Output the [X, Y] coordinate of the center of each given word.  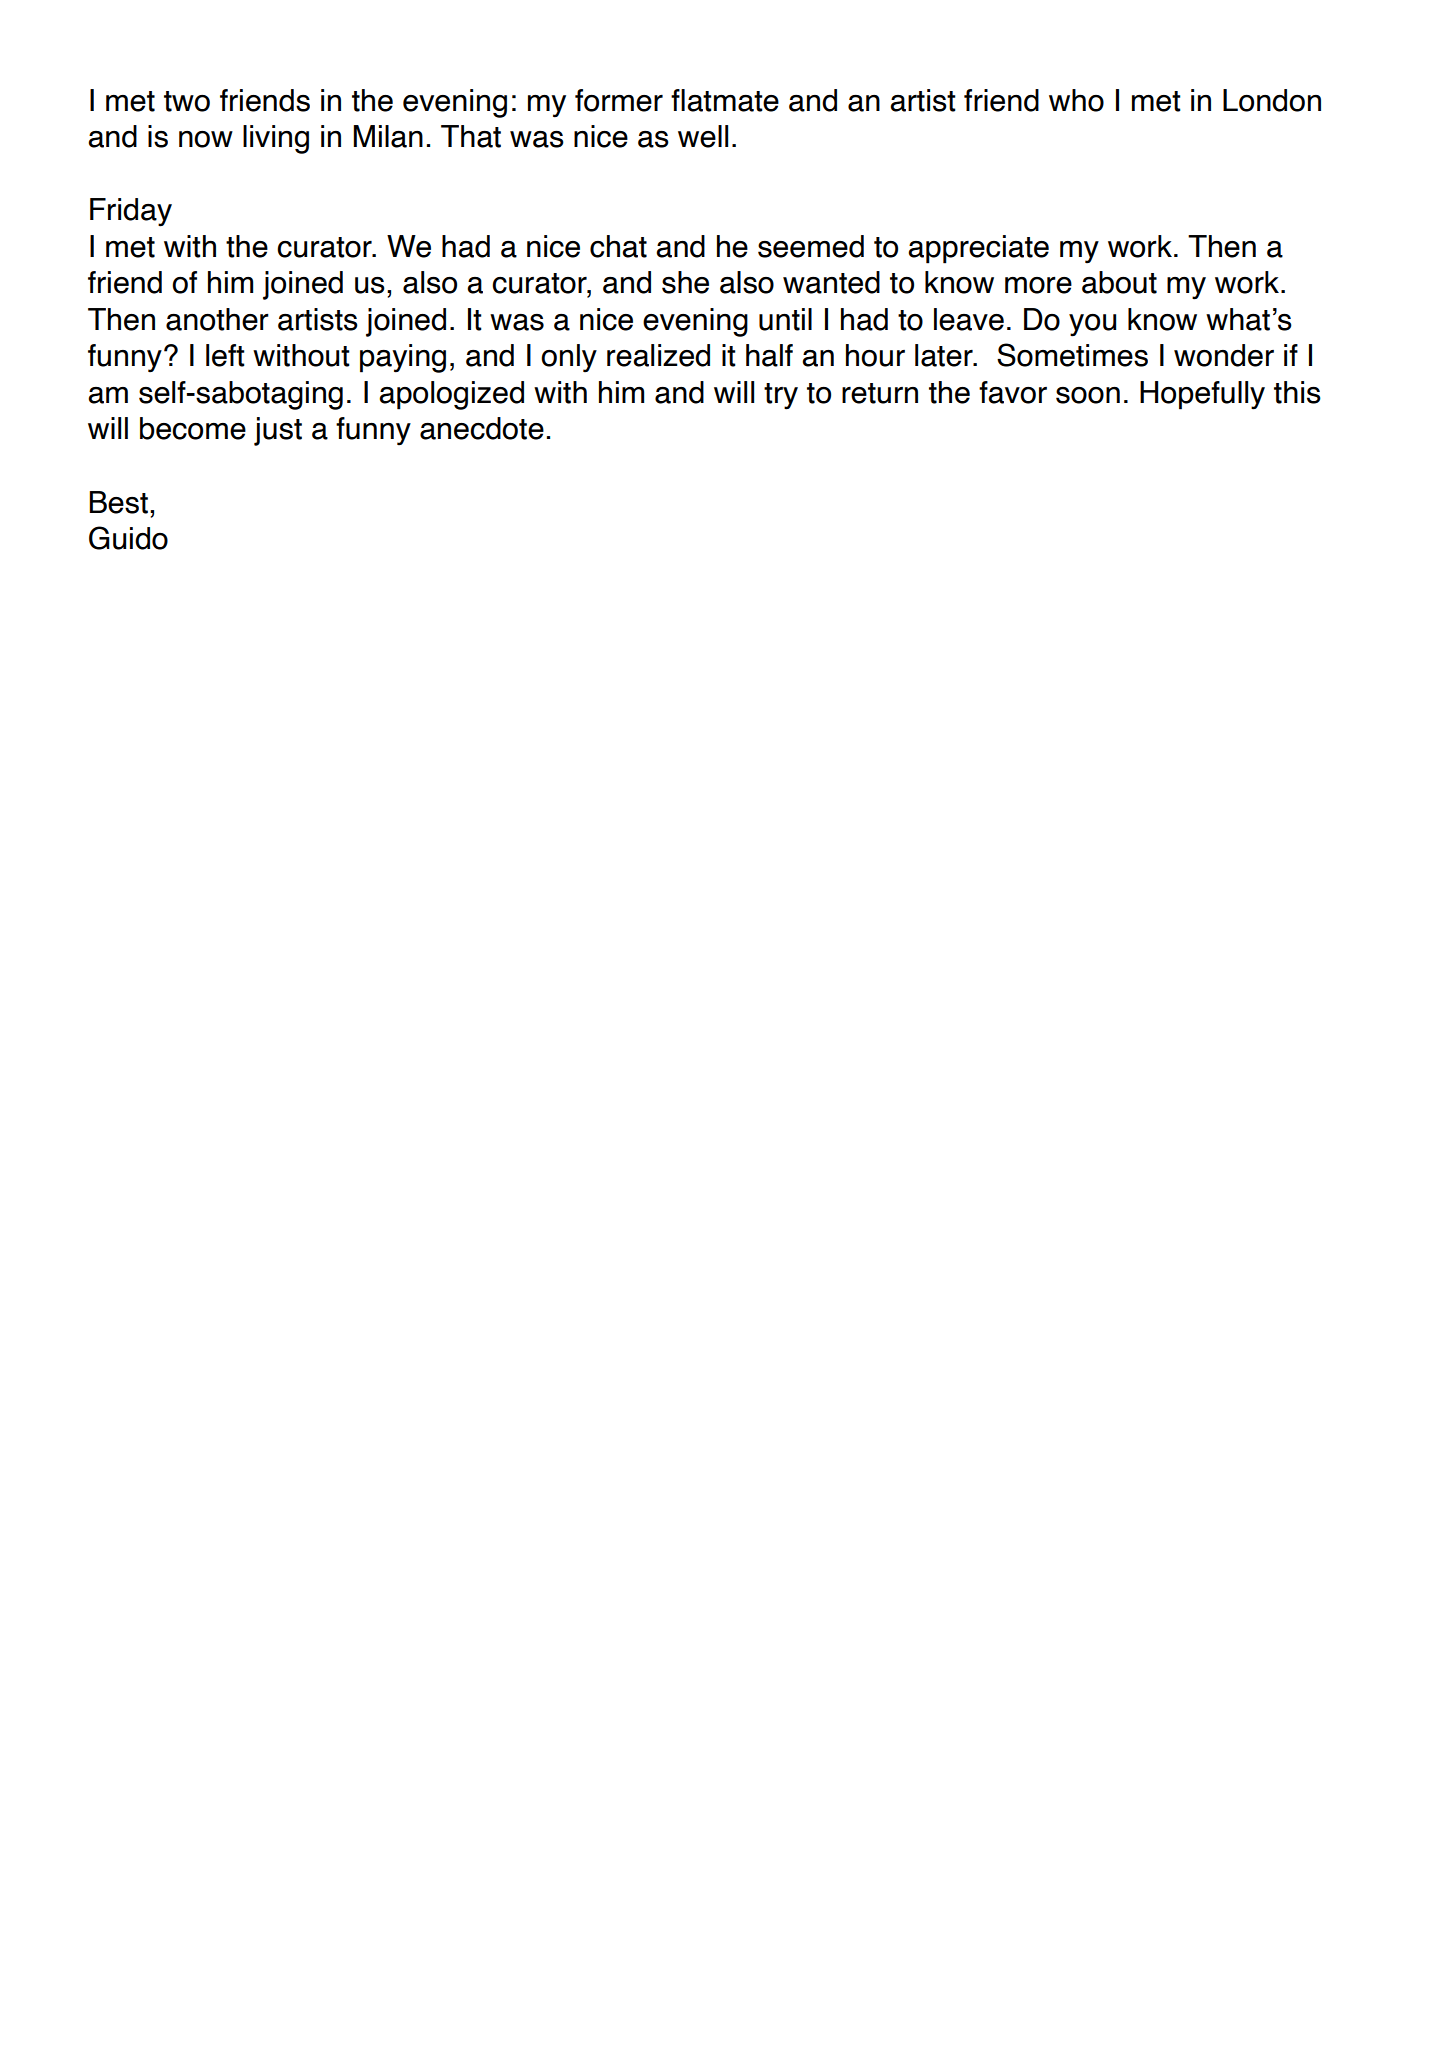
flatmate [725, 100]
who [1076, 100]
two [187, 101]
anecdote [482, 428]
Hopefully [1202, 395]
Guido [128, 538]
